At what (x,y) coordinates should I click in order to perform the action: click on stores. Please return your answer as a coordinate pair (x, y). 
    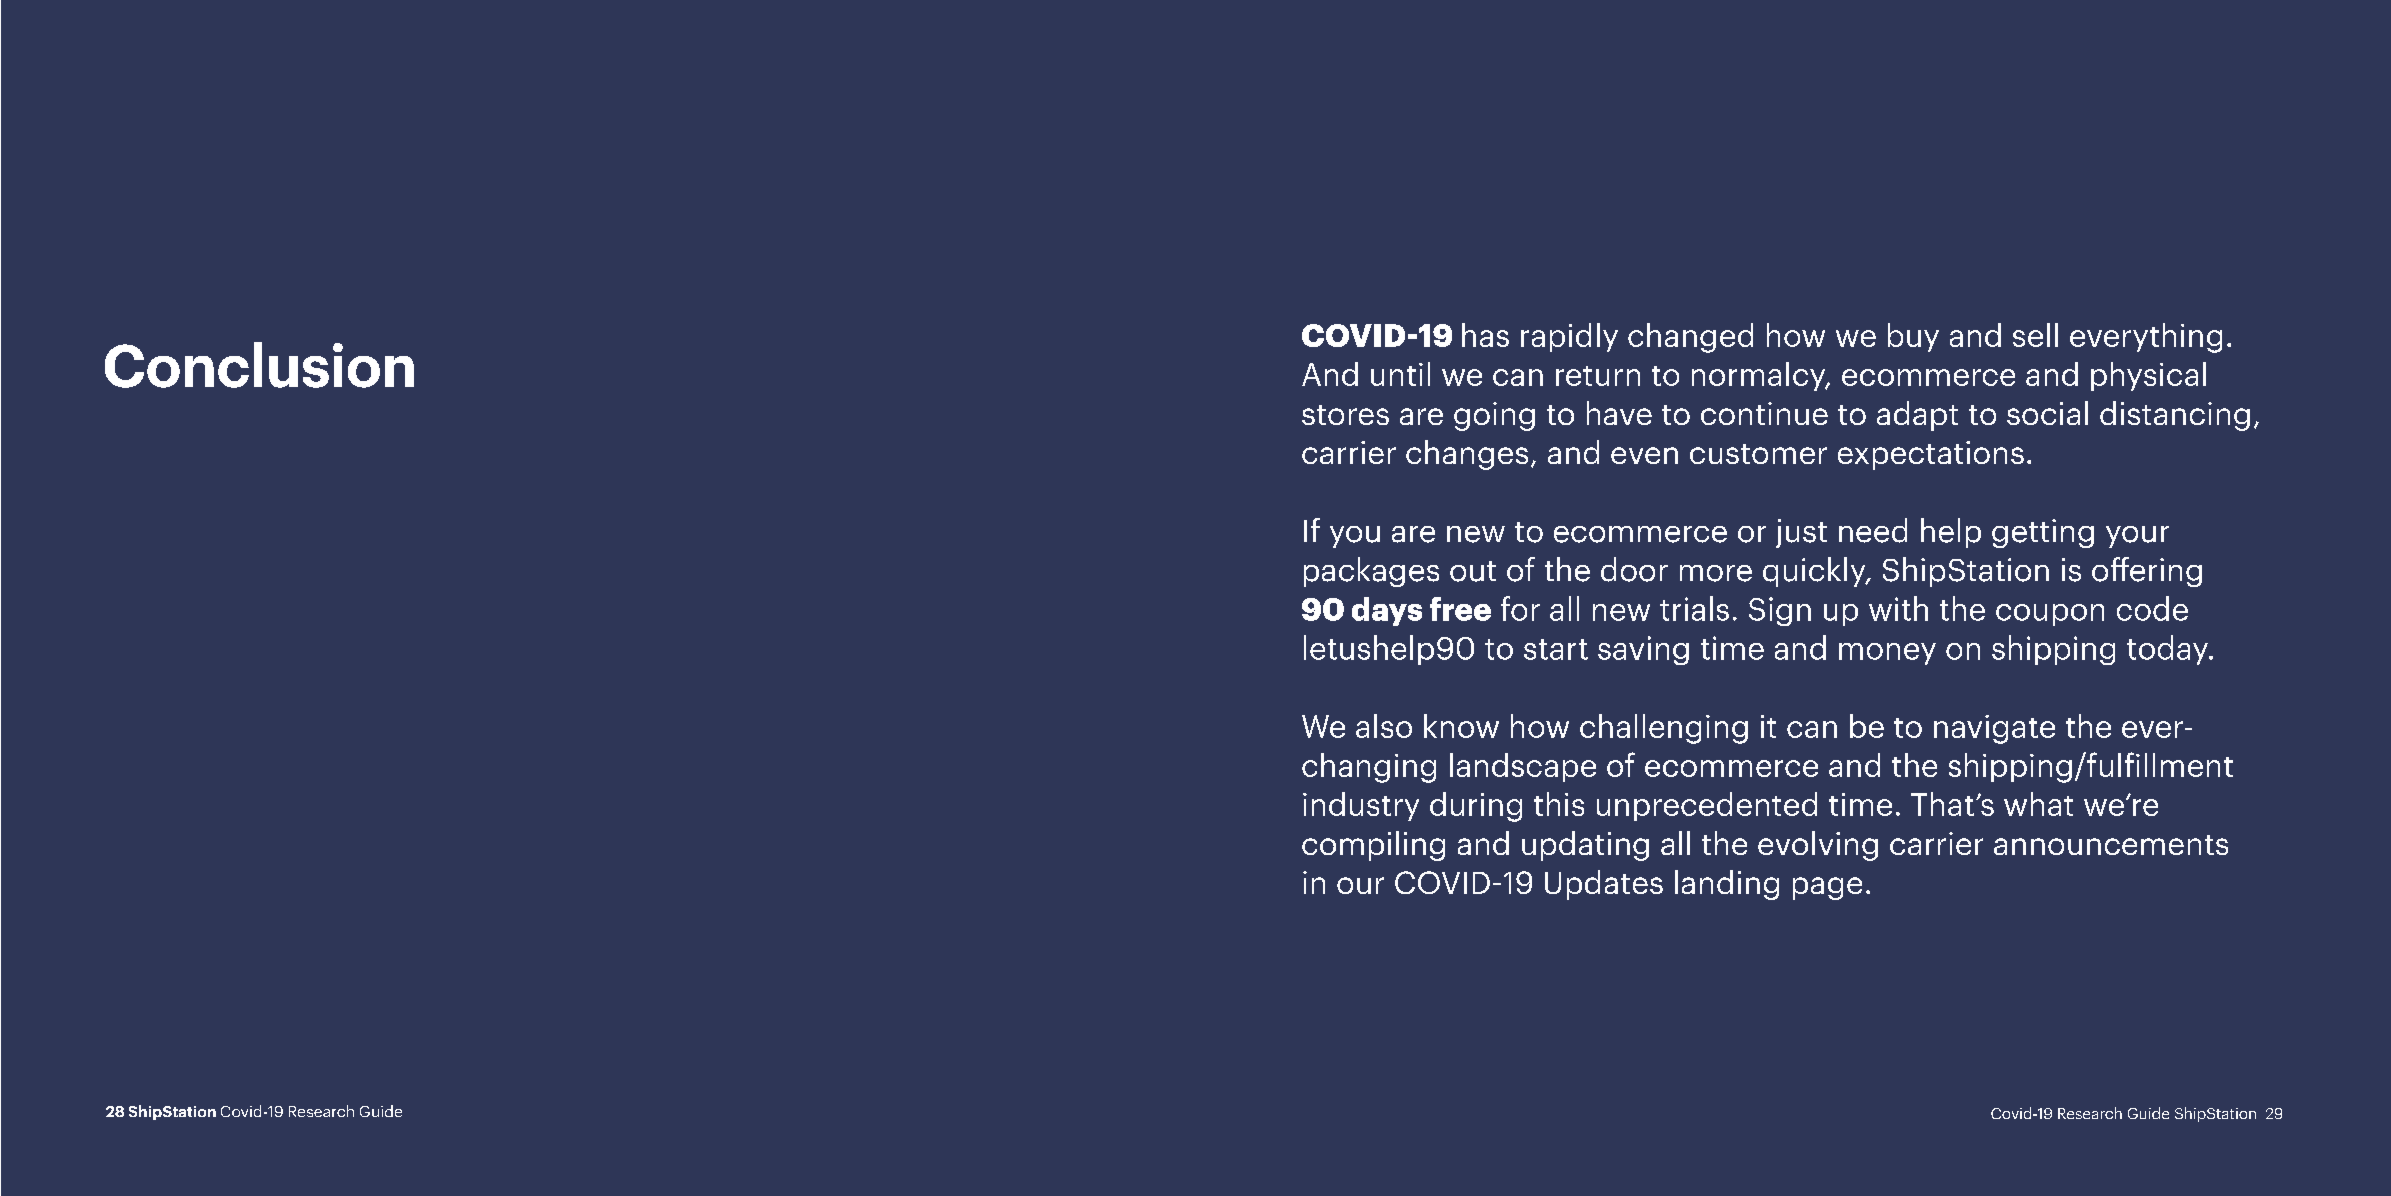
    Looking at the image, I should click on (1345, 415).
